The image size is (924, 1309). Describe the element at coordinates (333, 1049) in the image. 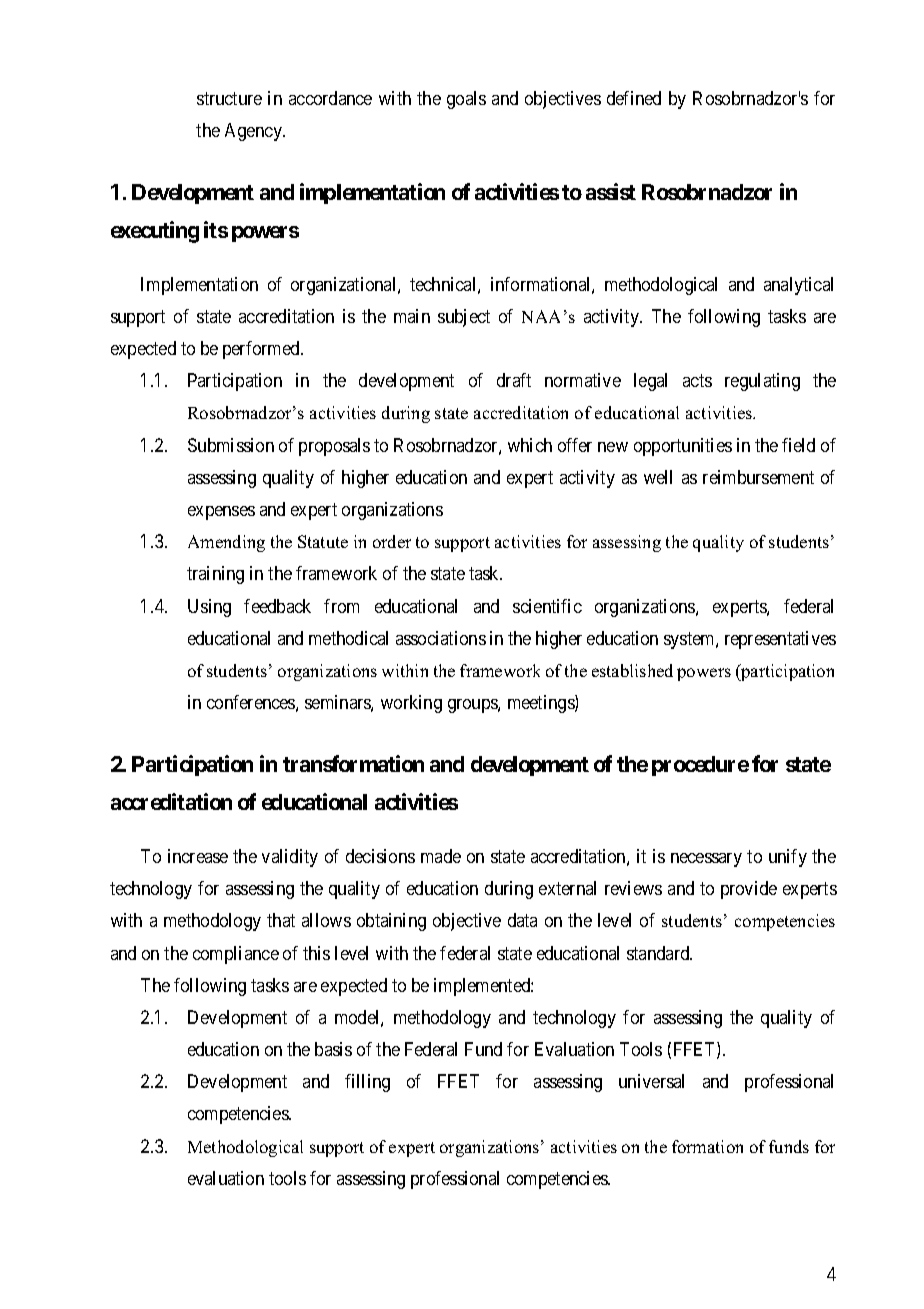

I see `basis` at that location.
